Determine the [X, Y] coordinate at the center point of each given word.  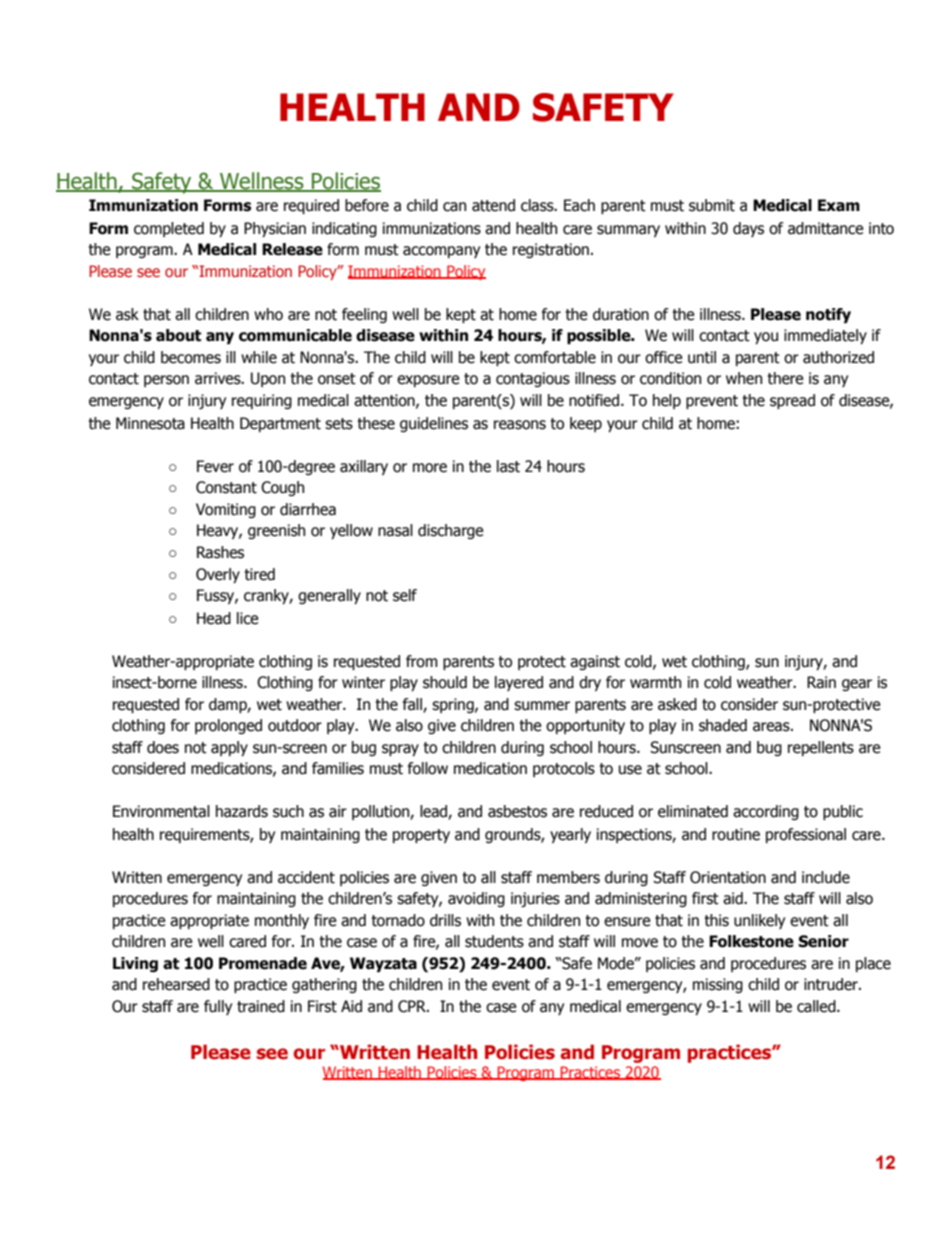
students [494, 941]
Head [214, 618]
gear [857, 685]
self [405, 595]
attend [493, 205]
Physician [275, 229]
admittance [826, 228]
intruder [832, 984]
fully [218, 1007]
